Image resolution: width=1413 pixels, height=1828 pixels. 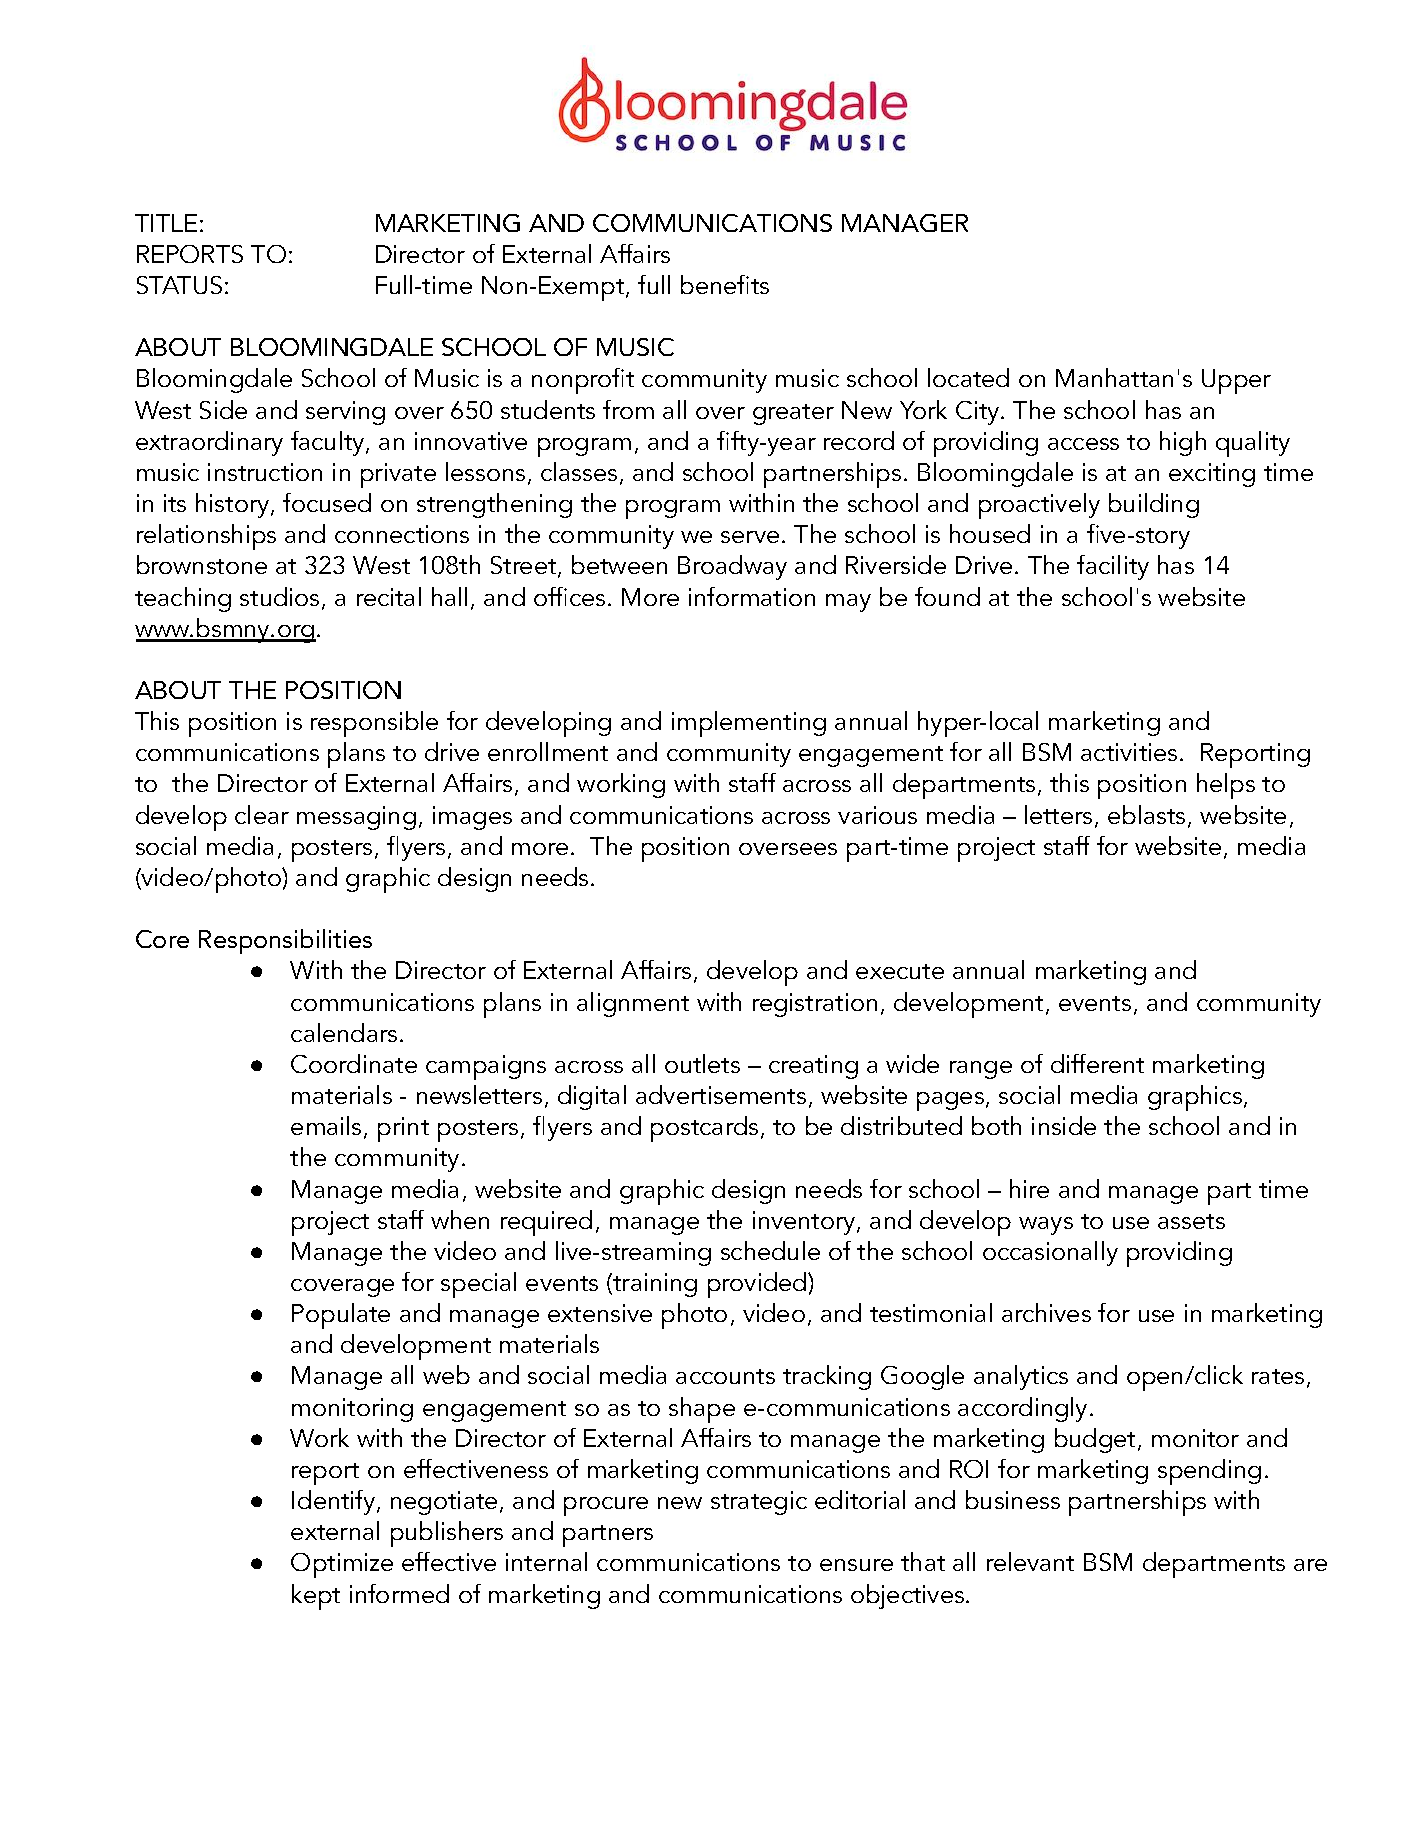 What do you see at coordinates (179, 285) in the screenshot?
I see `STATUS` at bounding box center [179, 285].
